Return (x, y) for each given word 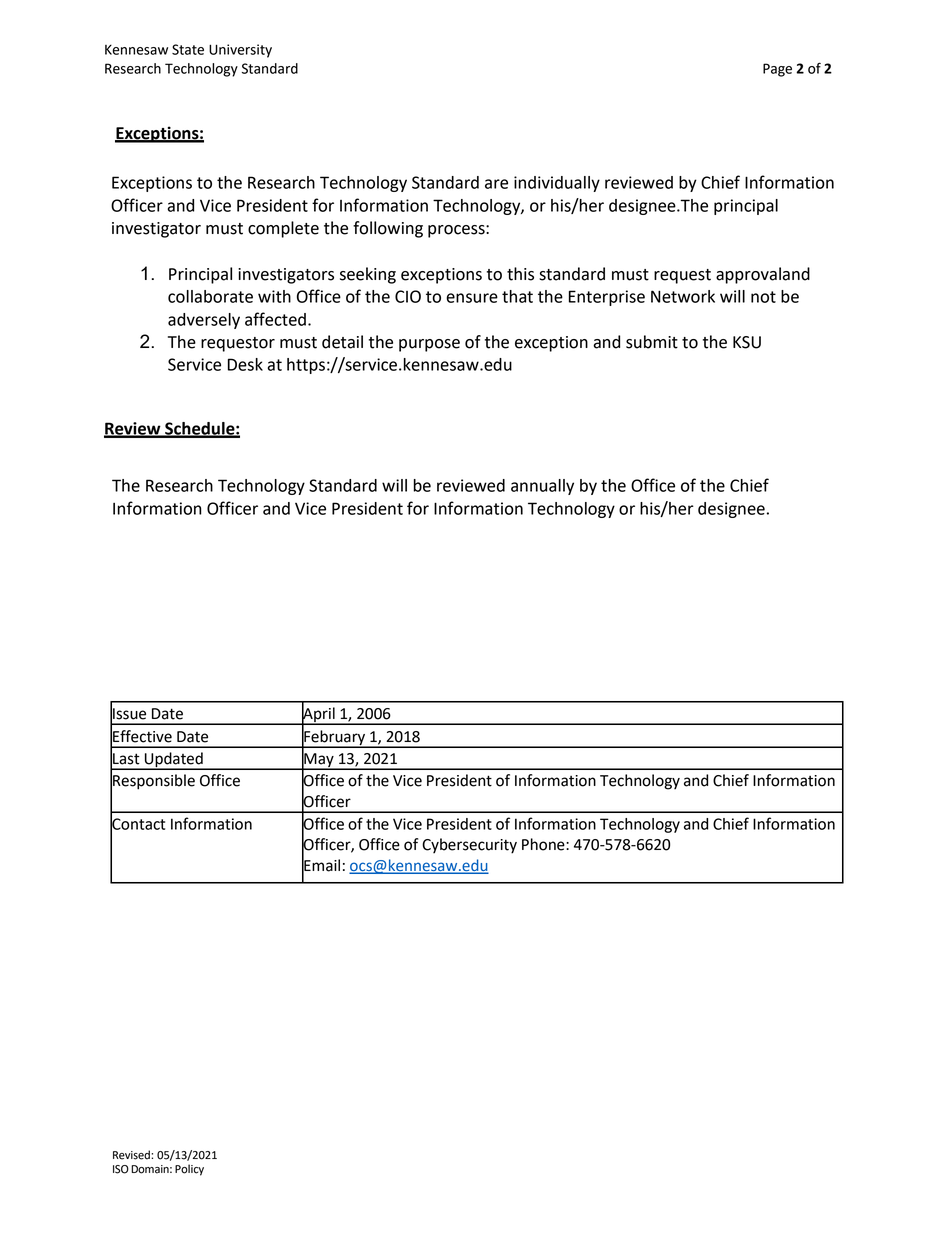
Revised (132, 1155)
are (496, 184)
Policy (189, 1170)
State (188, 49)
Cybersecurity (469, 846)
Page (777, 70)
